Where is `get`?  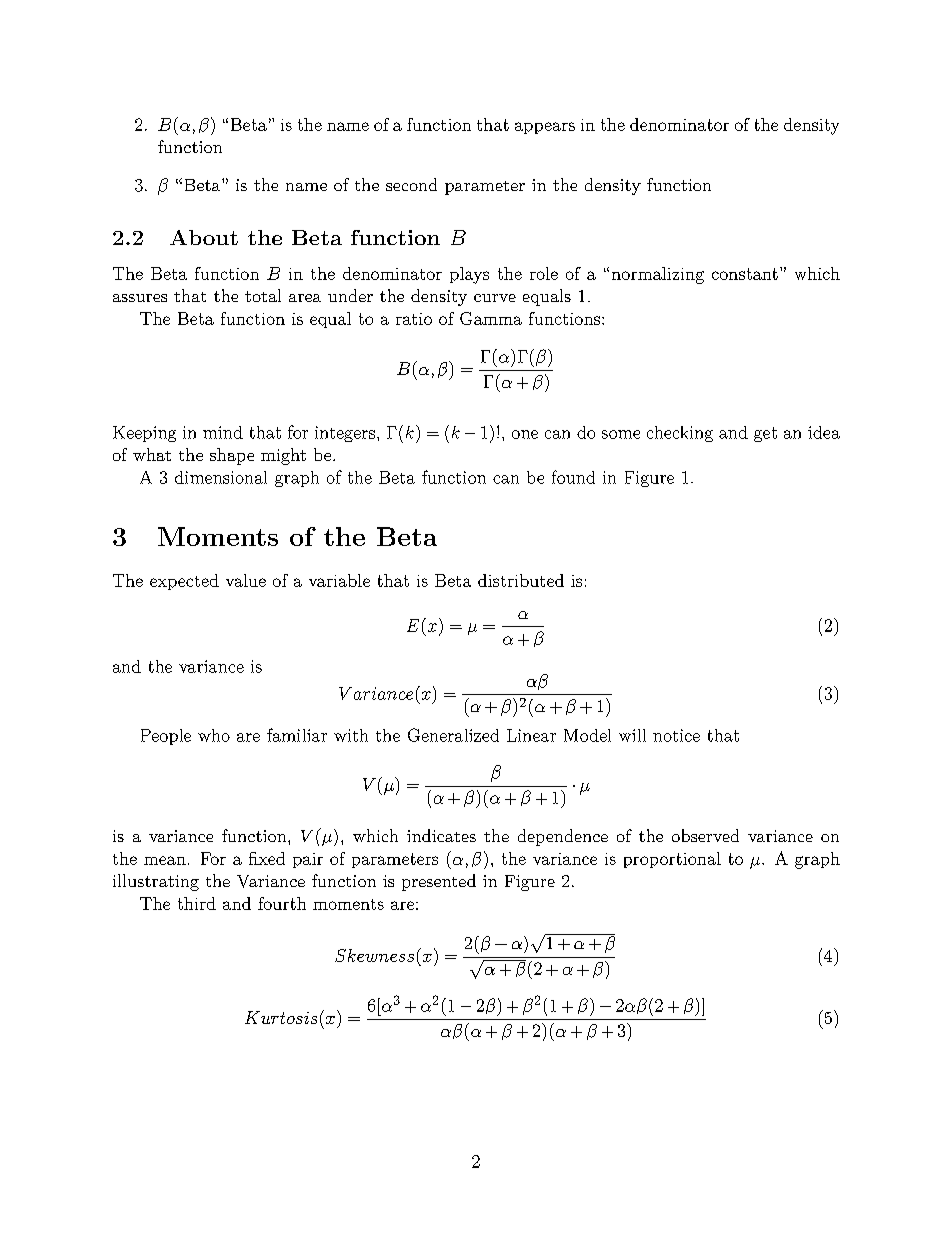 get is located at coordinates (765, 434).
